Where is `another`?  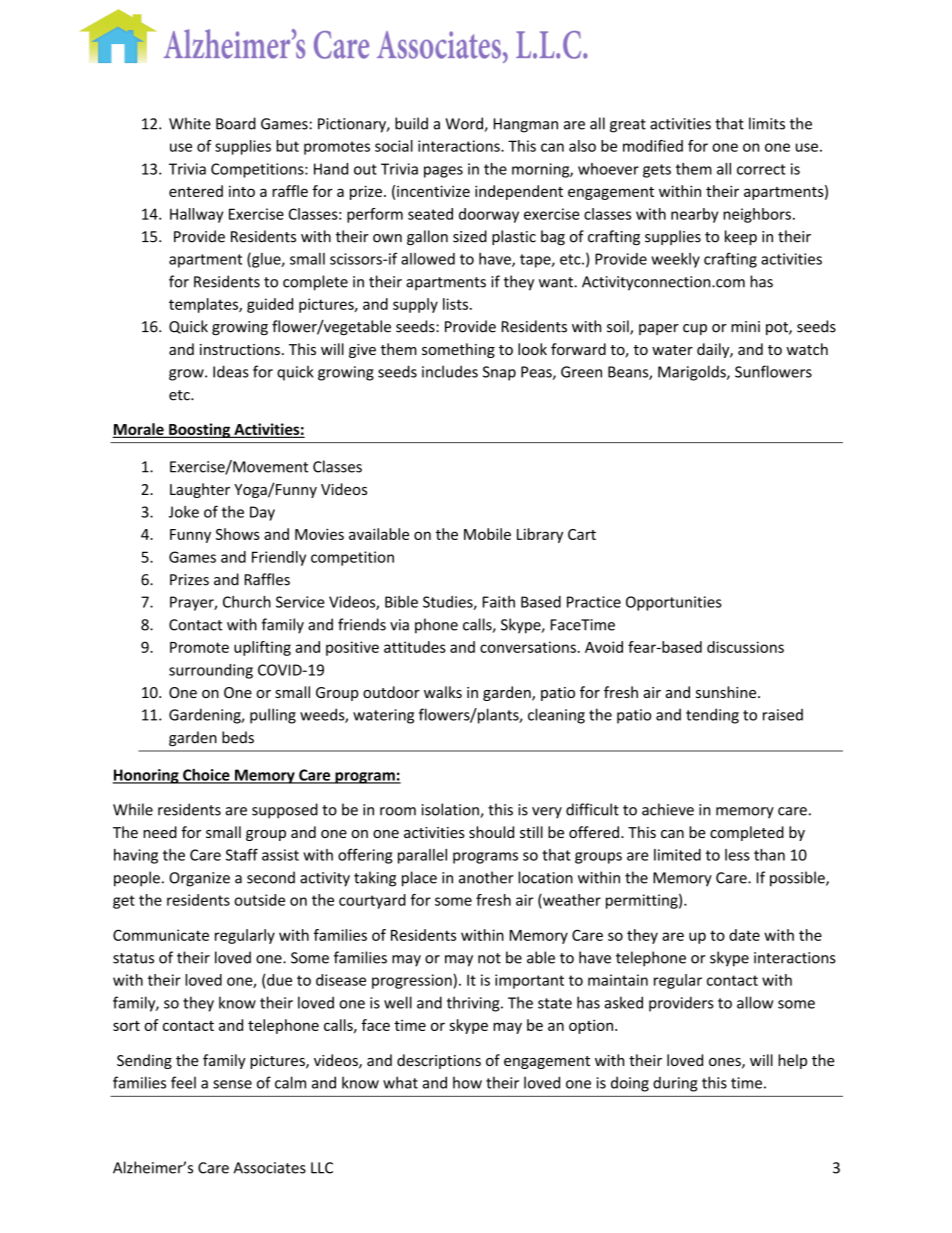
another is located at coordinates (486, 877).
